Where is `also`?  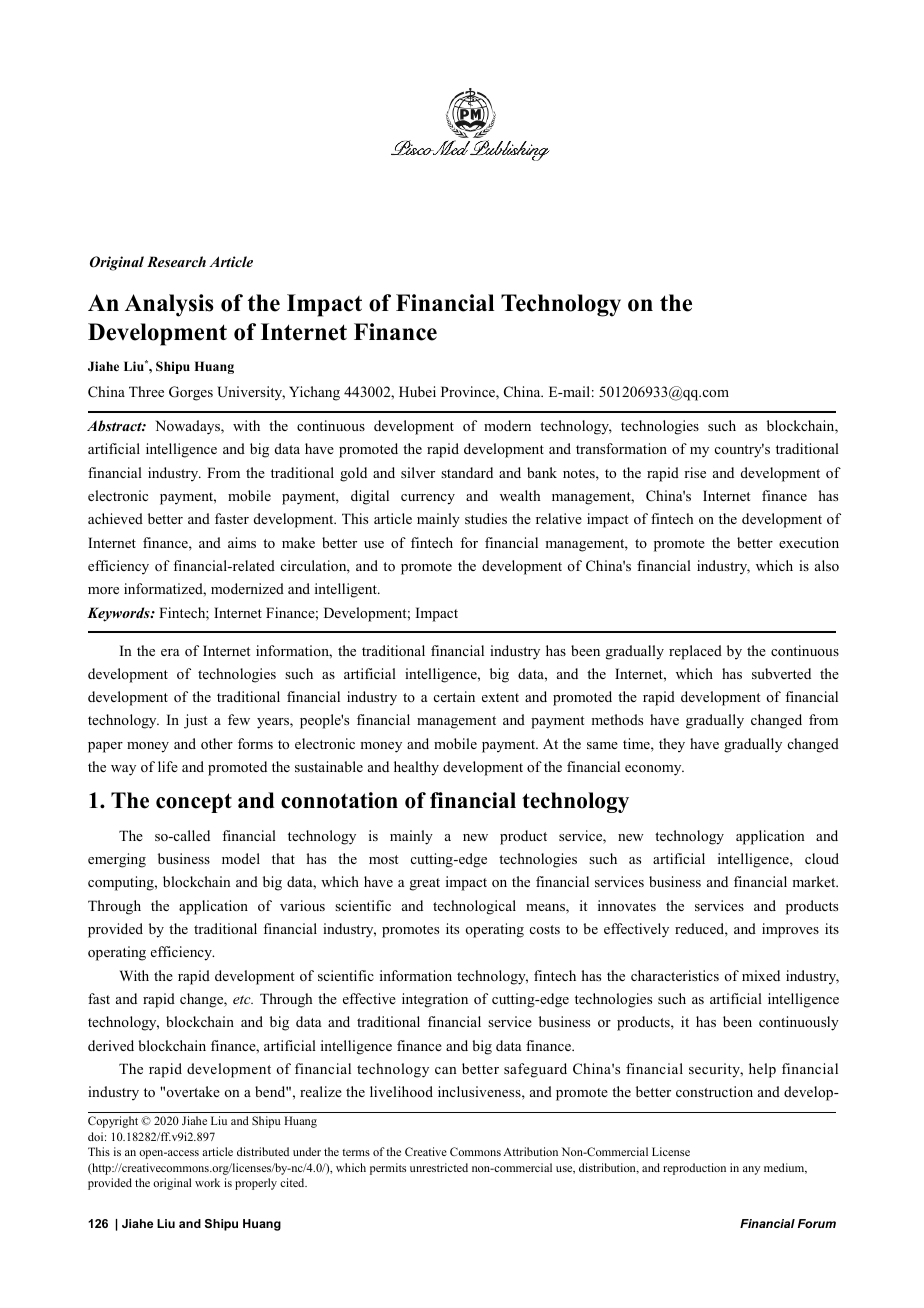 also is located at coordinates (827, 565).
